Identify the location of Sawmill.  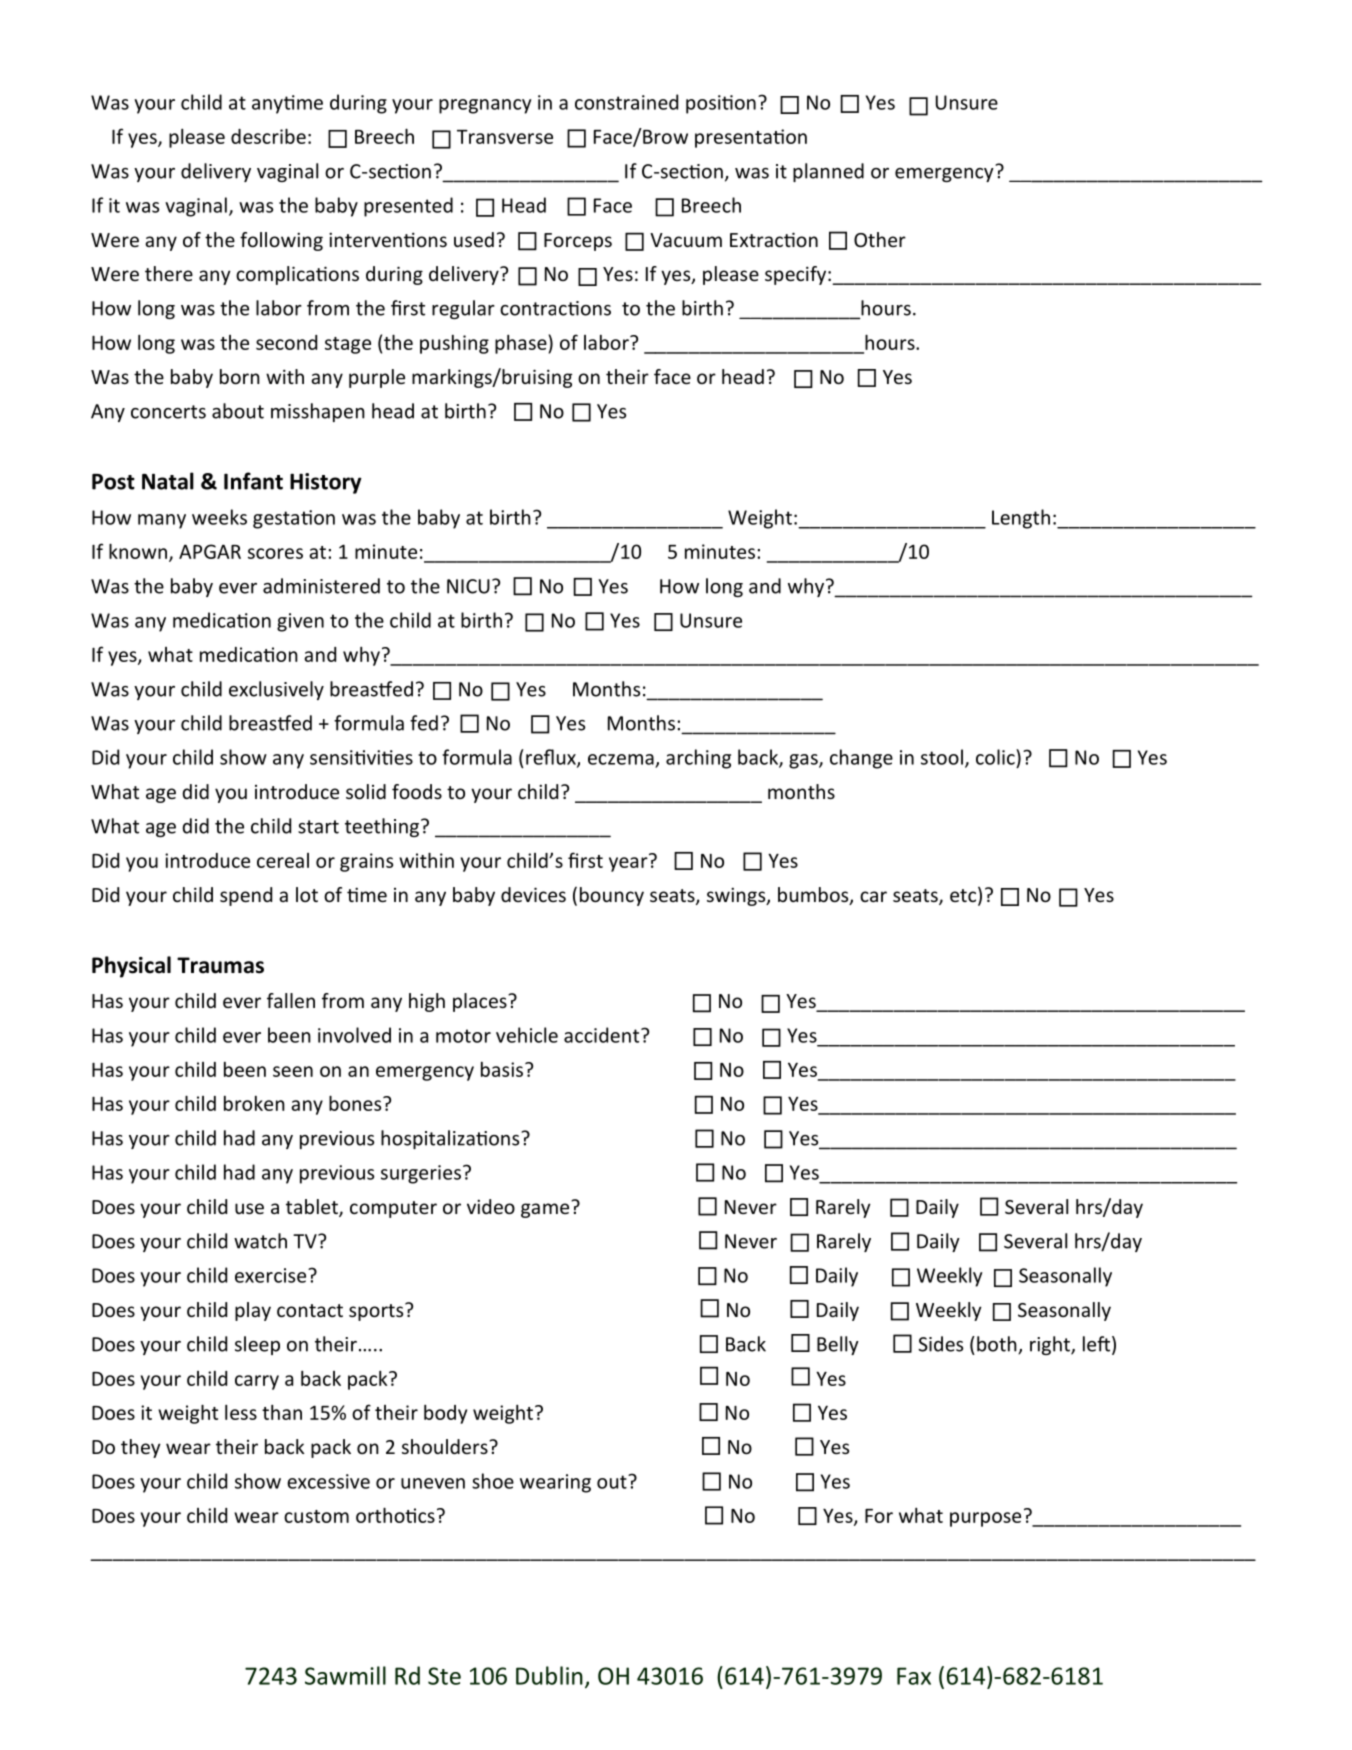
(345, 1675).
